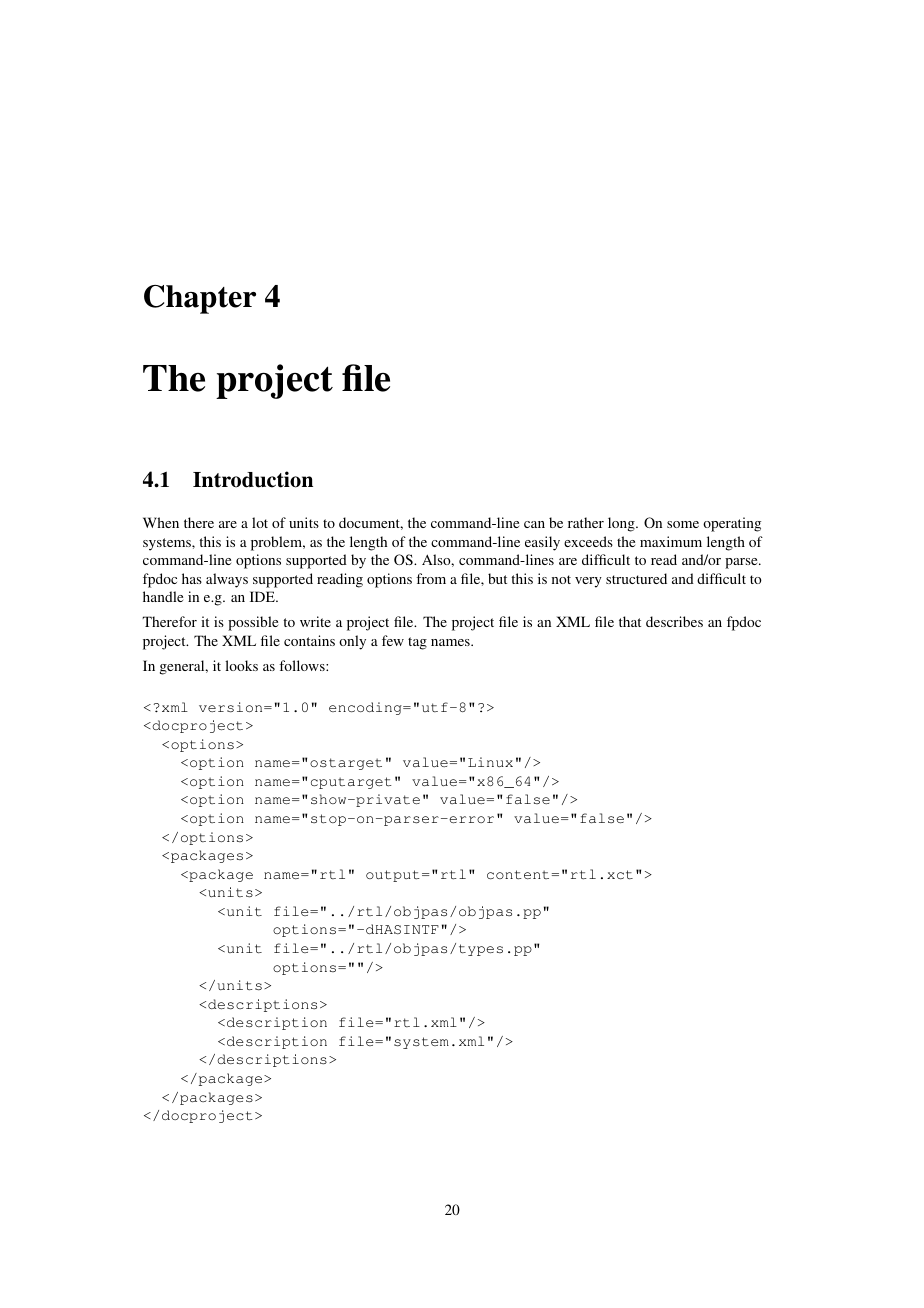 The width and height of the screenshot is (924, 1308). Describe the element at coordinates (260, 522) in the screenshot. I see `lot` at that location.
